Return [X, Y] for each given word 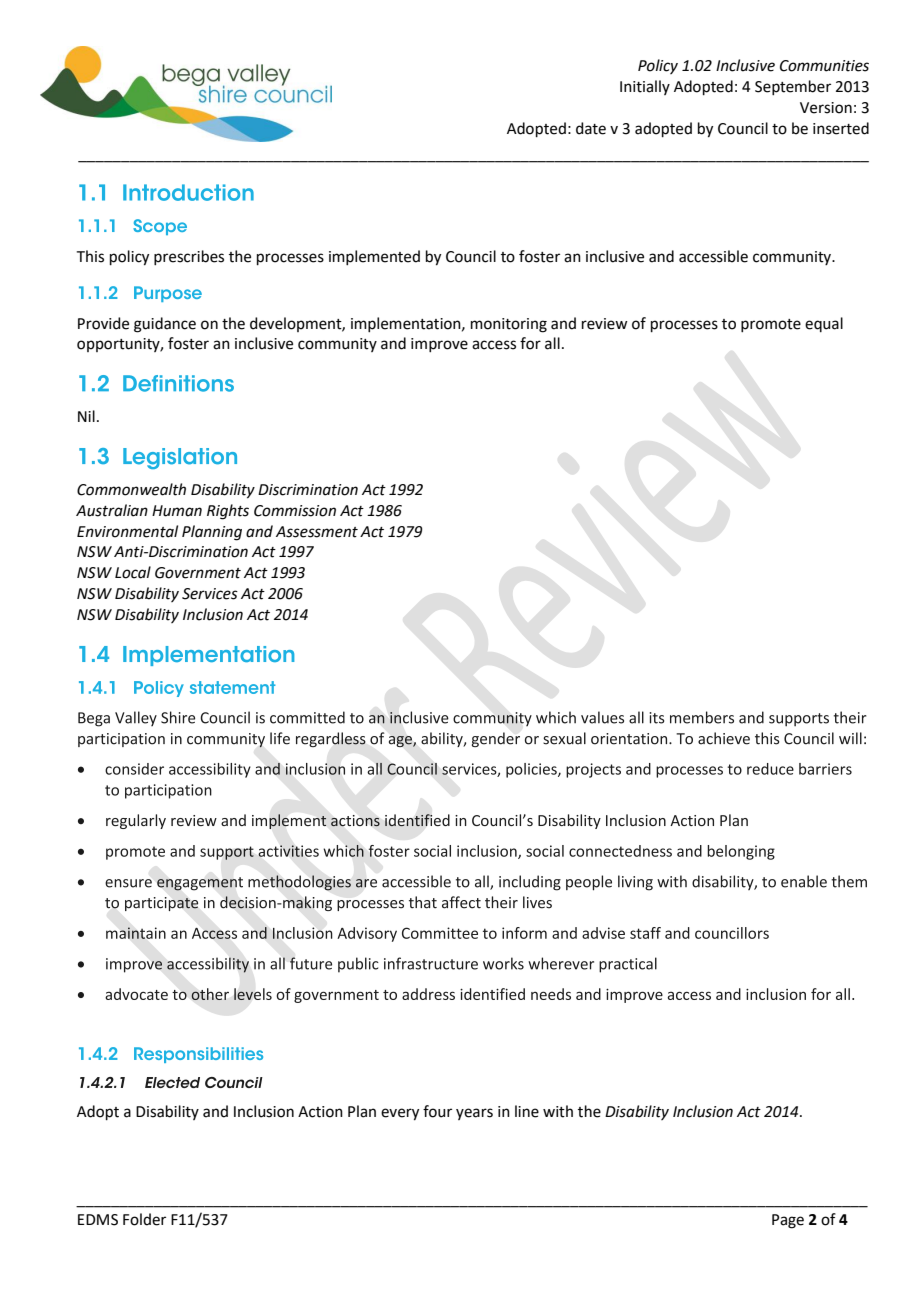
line [527, 1111]
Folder [144, 1219]
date [591, 128]
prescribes [189, 257]
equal [824, 324]
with [558, 1111]
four [437, 1111]
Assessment [317, 532]
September [793, 87]
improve [439, 345]
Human [177, 511]
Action [320, 1112]
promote [771, 325]
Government [198, 573]
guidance [165, 325]
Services [210, 594]
